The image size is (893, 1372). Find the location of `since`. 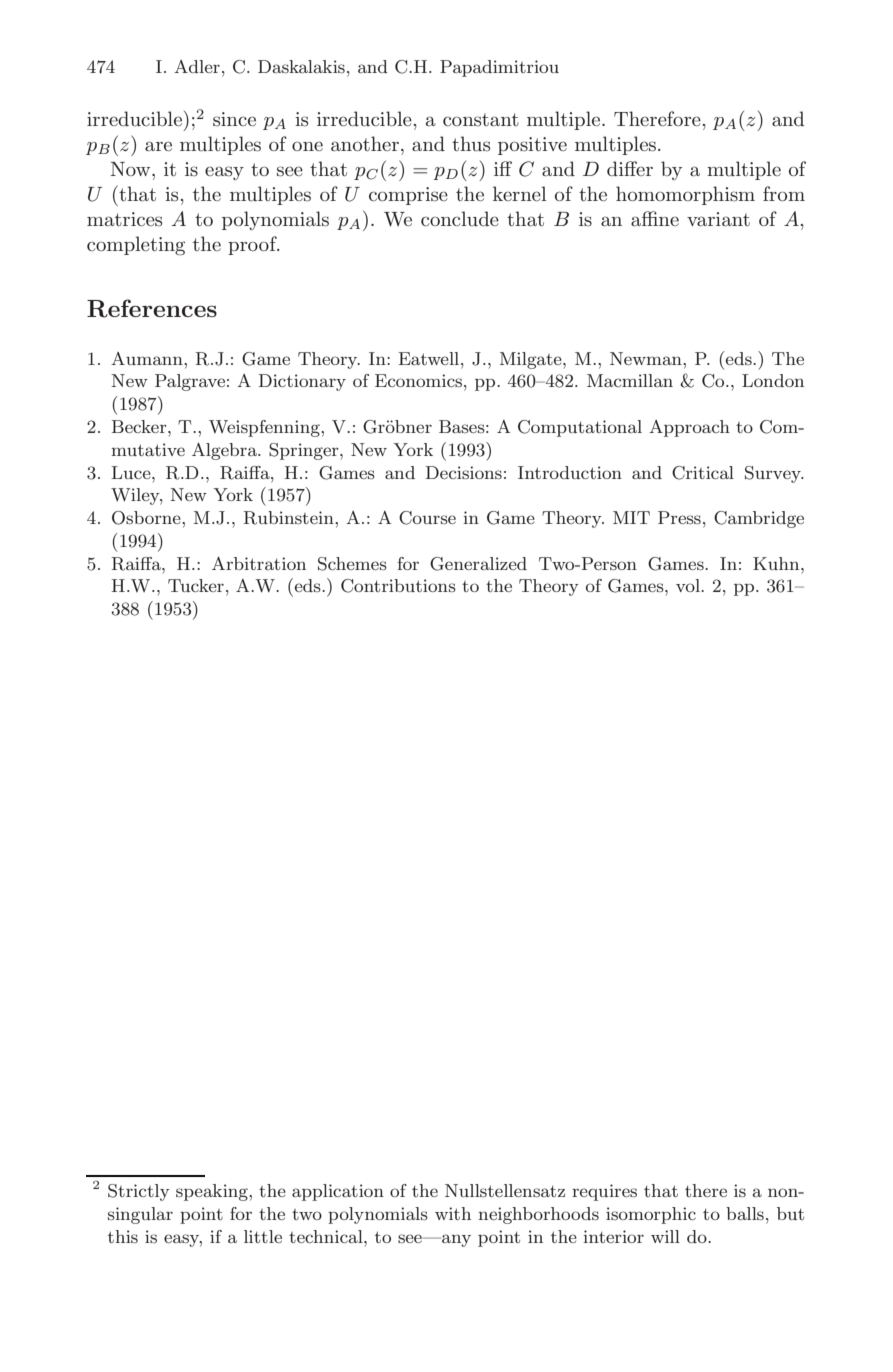

since is located at coordinates (234, 119).
